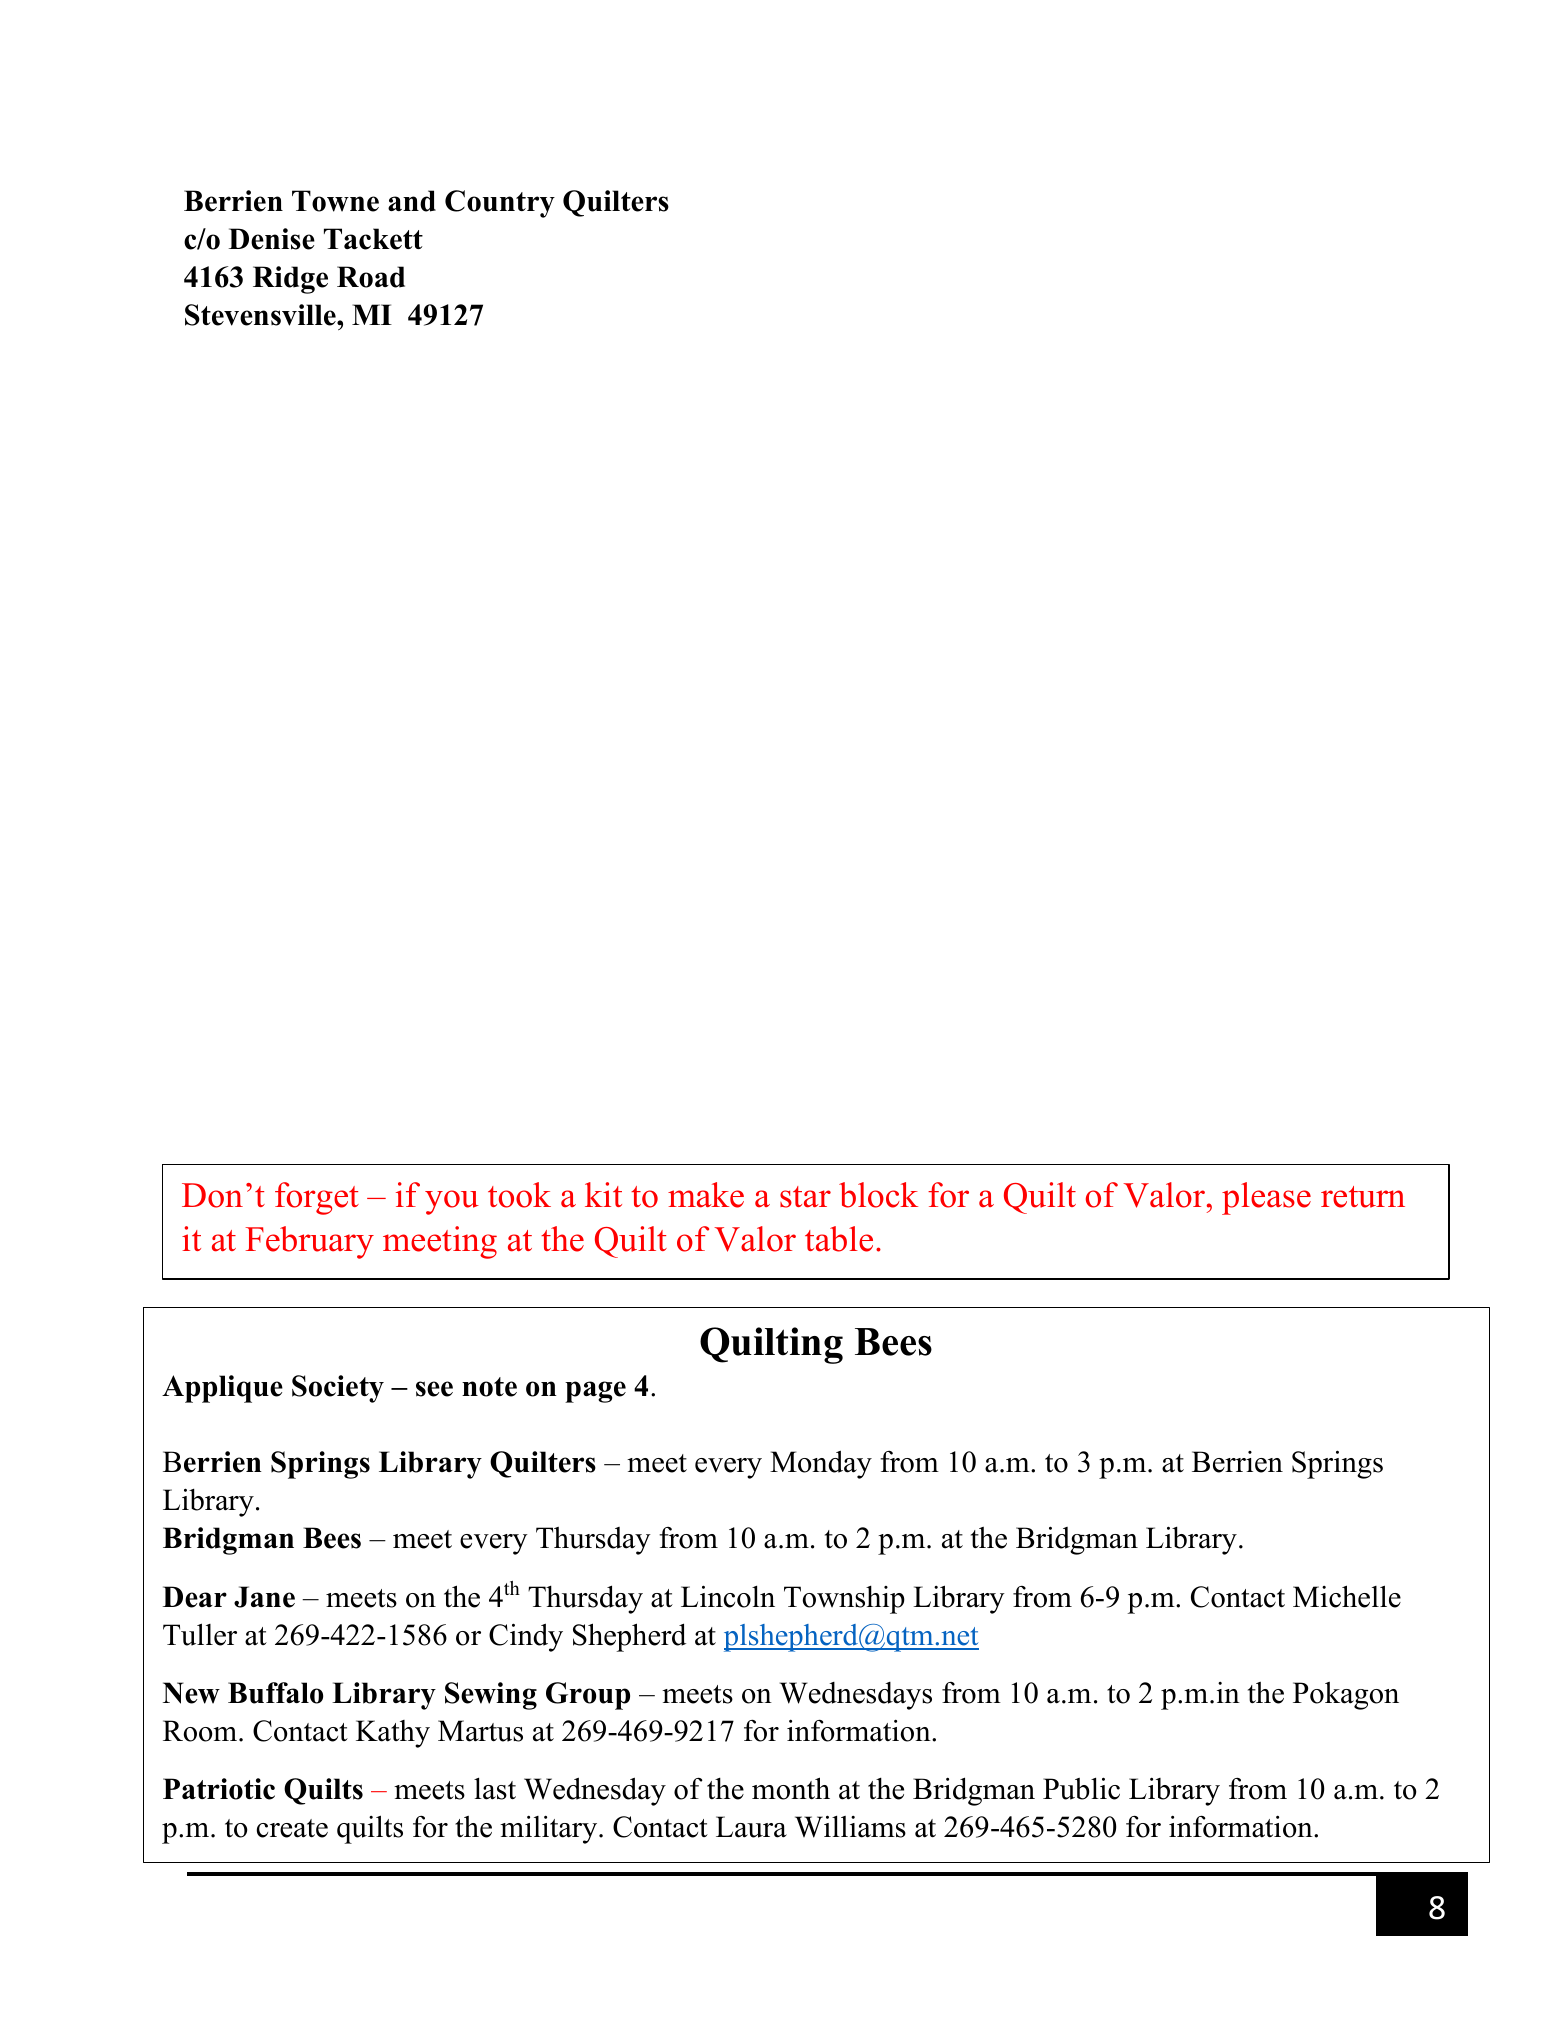 The width and height of the screenshot is (1560, 2019). I want to click on month, so click(791, 1788).
